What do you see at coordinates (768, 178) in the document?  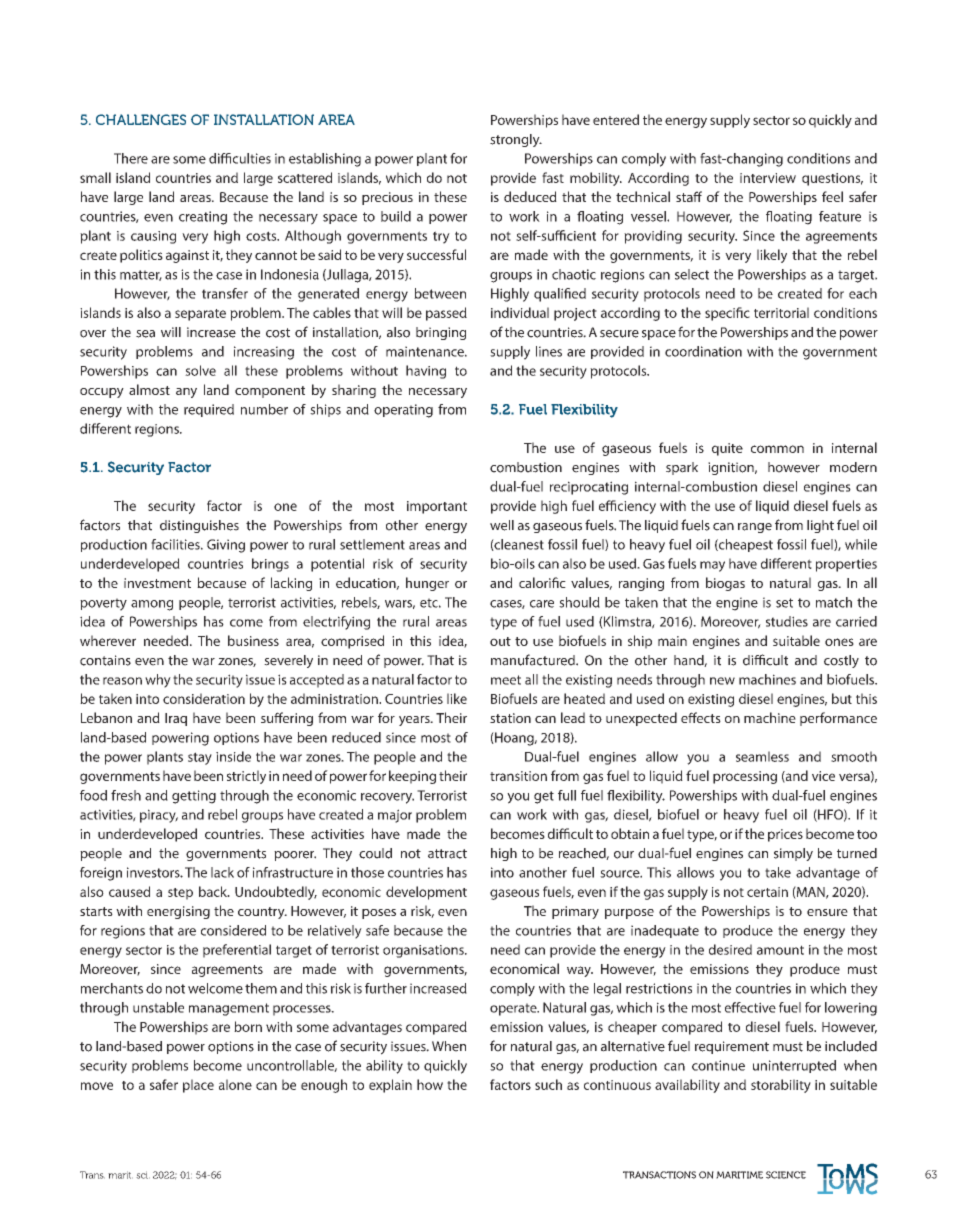 I see `interview` at bounding box center [768, 178].
